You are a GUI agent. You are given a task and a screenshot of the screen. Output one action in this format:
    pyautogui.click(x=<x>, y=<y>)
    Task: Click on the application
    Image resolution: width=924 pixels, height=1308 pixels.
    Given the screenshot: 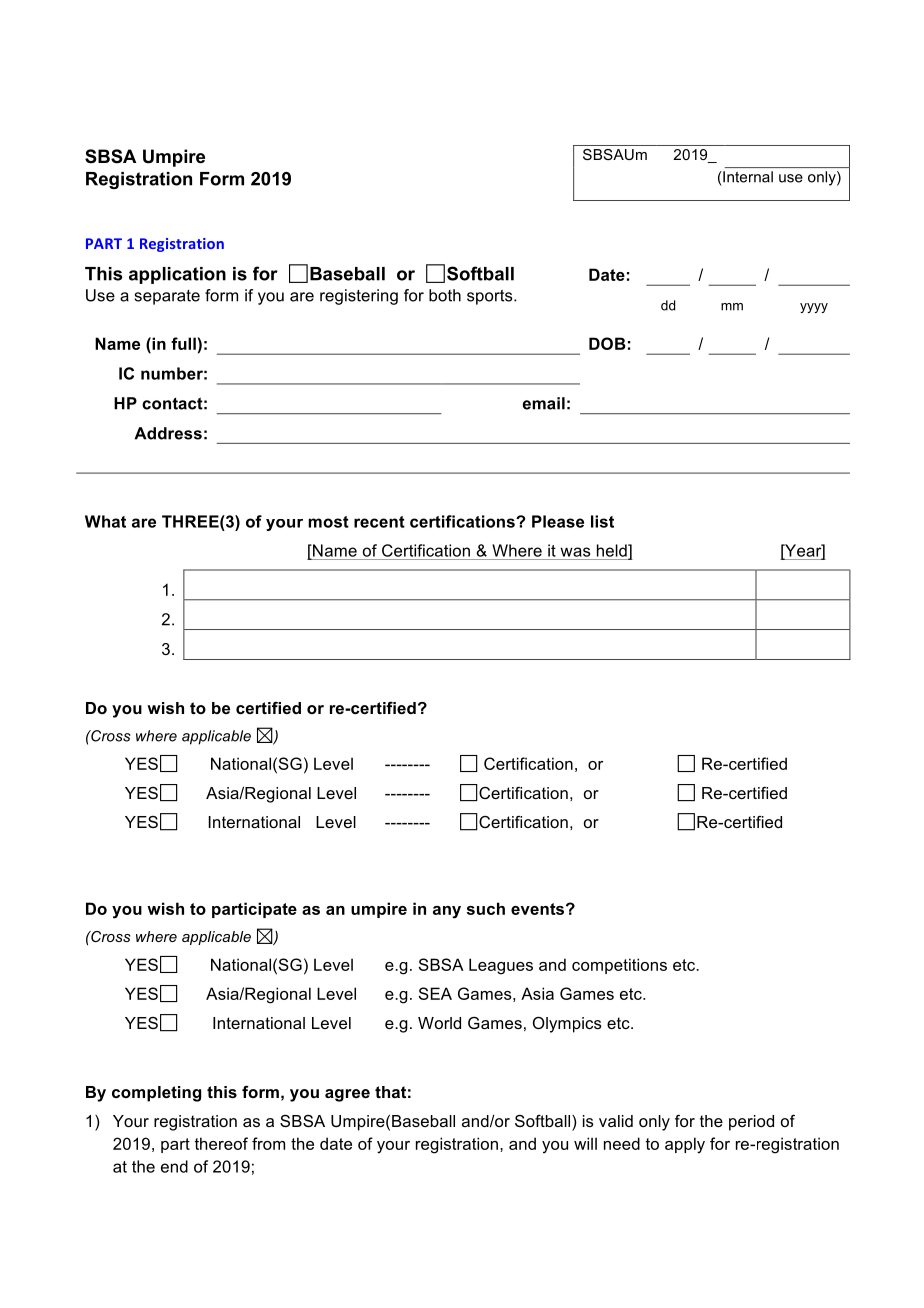 What is the action you would take?
    pyautogui.click(x=177, y=275)
